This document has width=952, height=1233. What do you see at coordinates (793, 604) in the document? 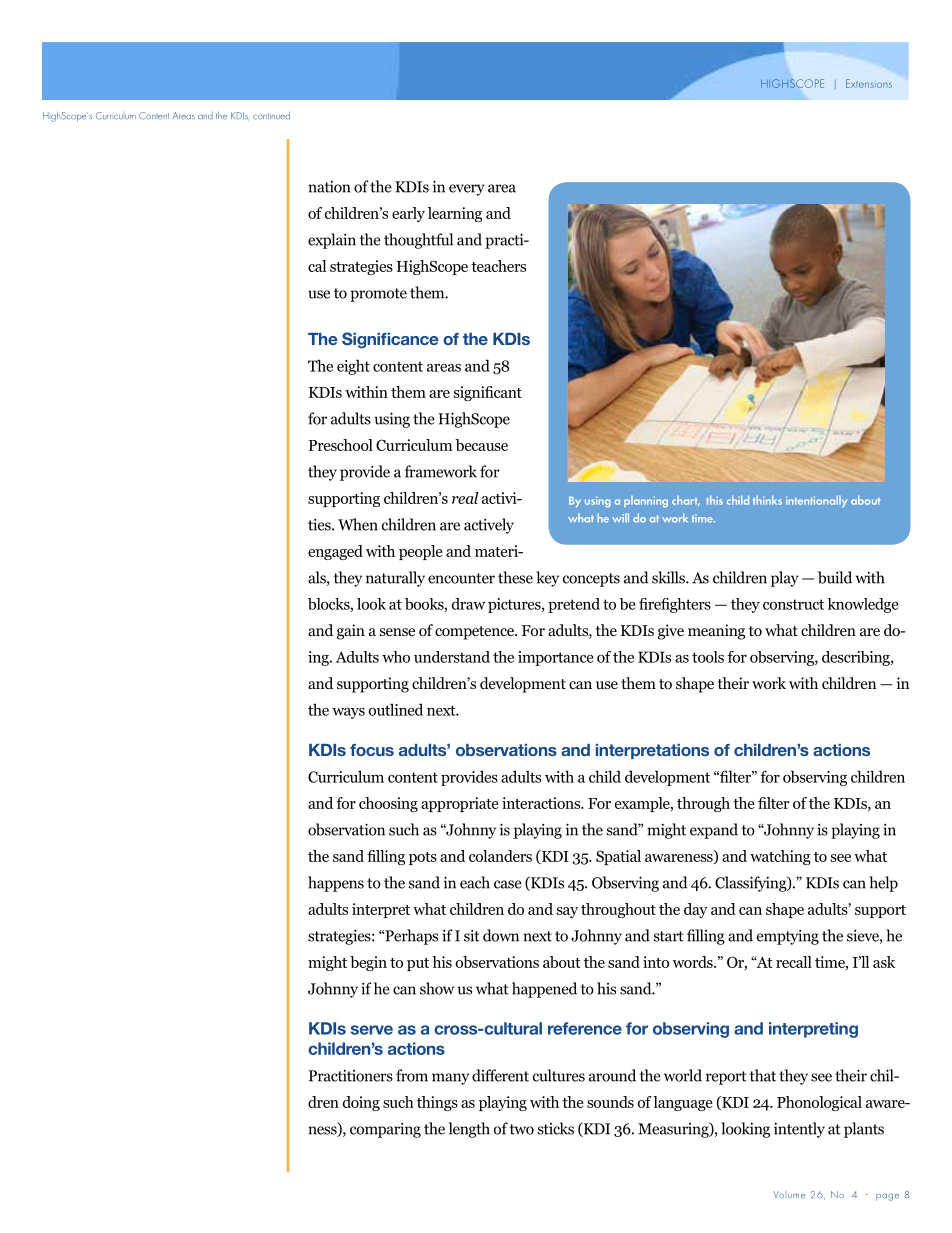
I see `construct` at bounding box center [793, 604].
